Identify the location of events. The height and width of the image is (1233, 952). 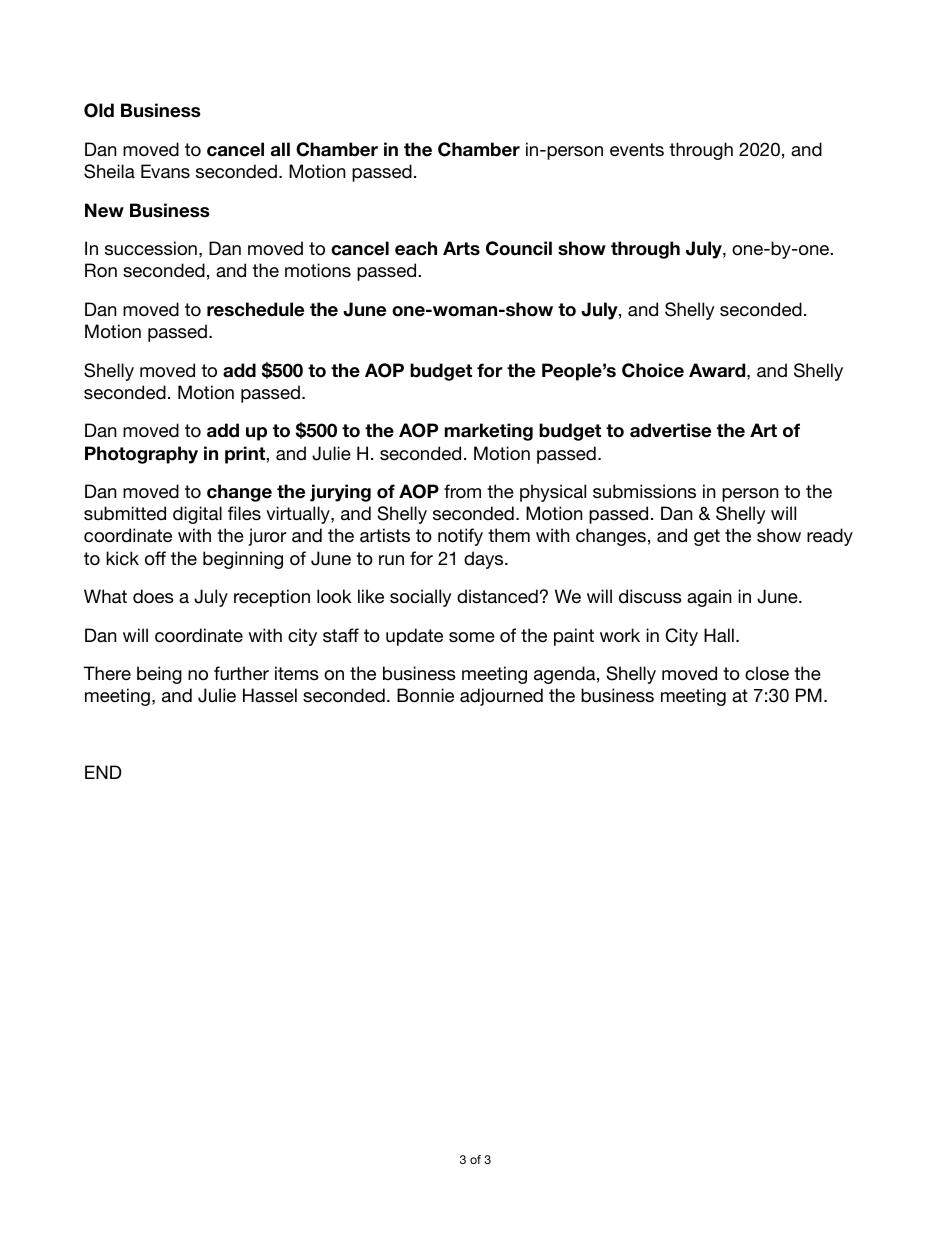
(637, 150).
